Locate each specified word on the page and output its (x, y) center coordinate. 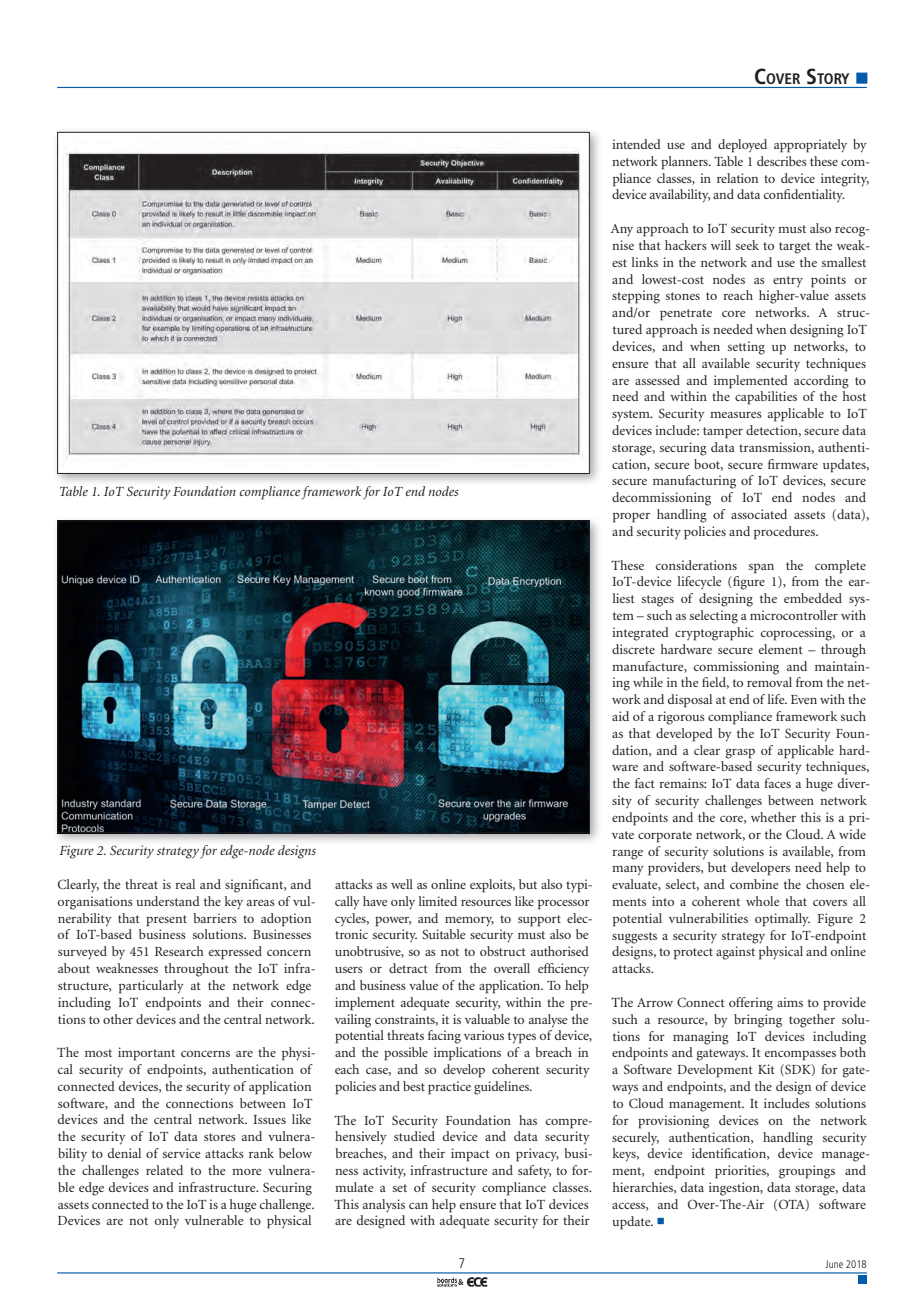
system (632, 416)
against (735, 953)
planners (685, 163)
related (164, 1170)
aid (620, 716)
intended (636, 144)
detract (408, 968)
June (834, 1264)
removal (769, 682)
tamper (723, 433)
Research (179, 951)
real (185, 884)
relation (737, 178)
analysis (384, 1206)
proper (631, 518)
